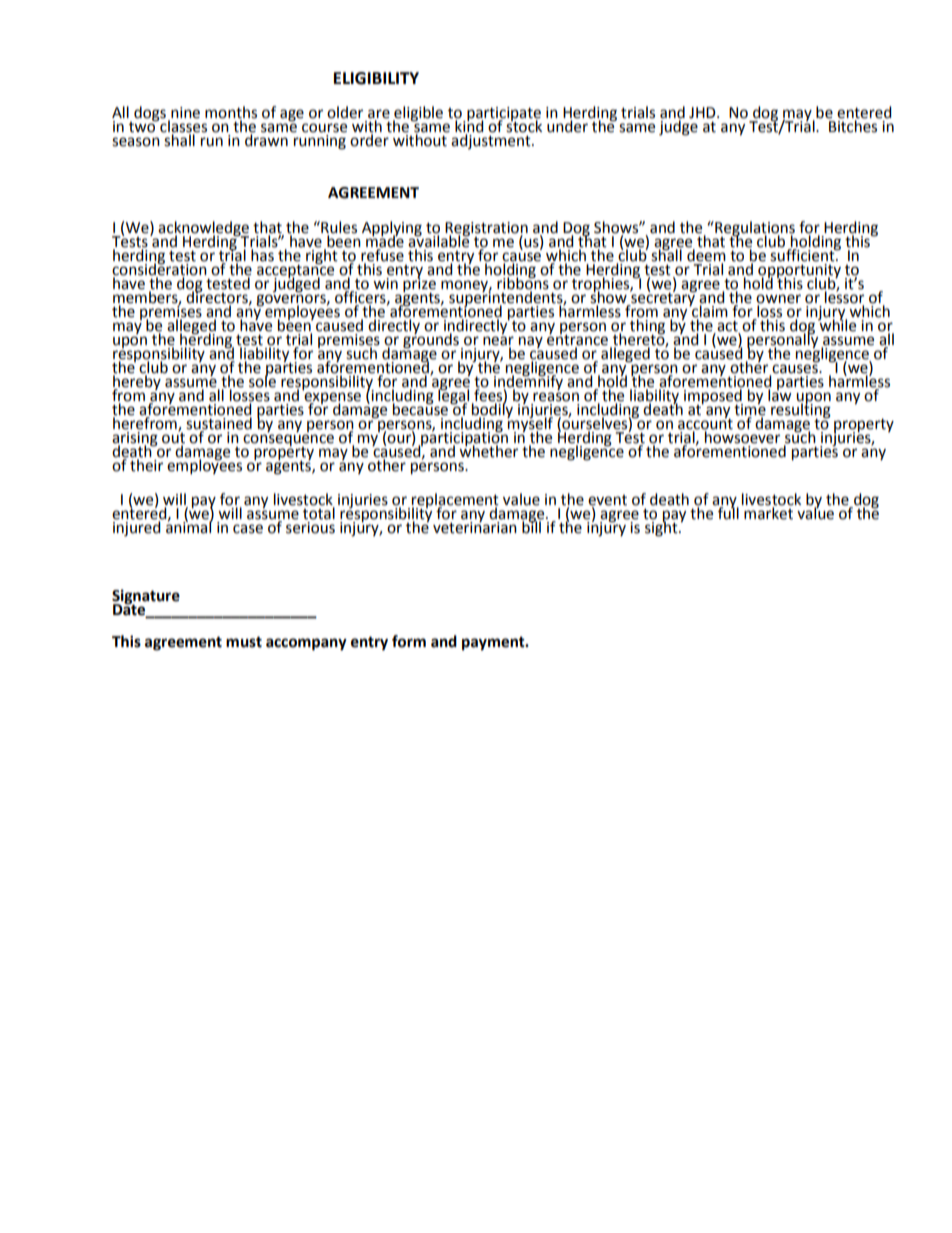  What do you see at coordinates (263, 254) in the screenshot?
I see `has` at bounding box center [263, 254].
